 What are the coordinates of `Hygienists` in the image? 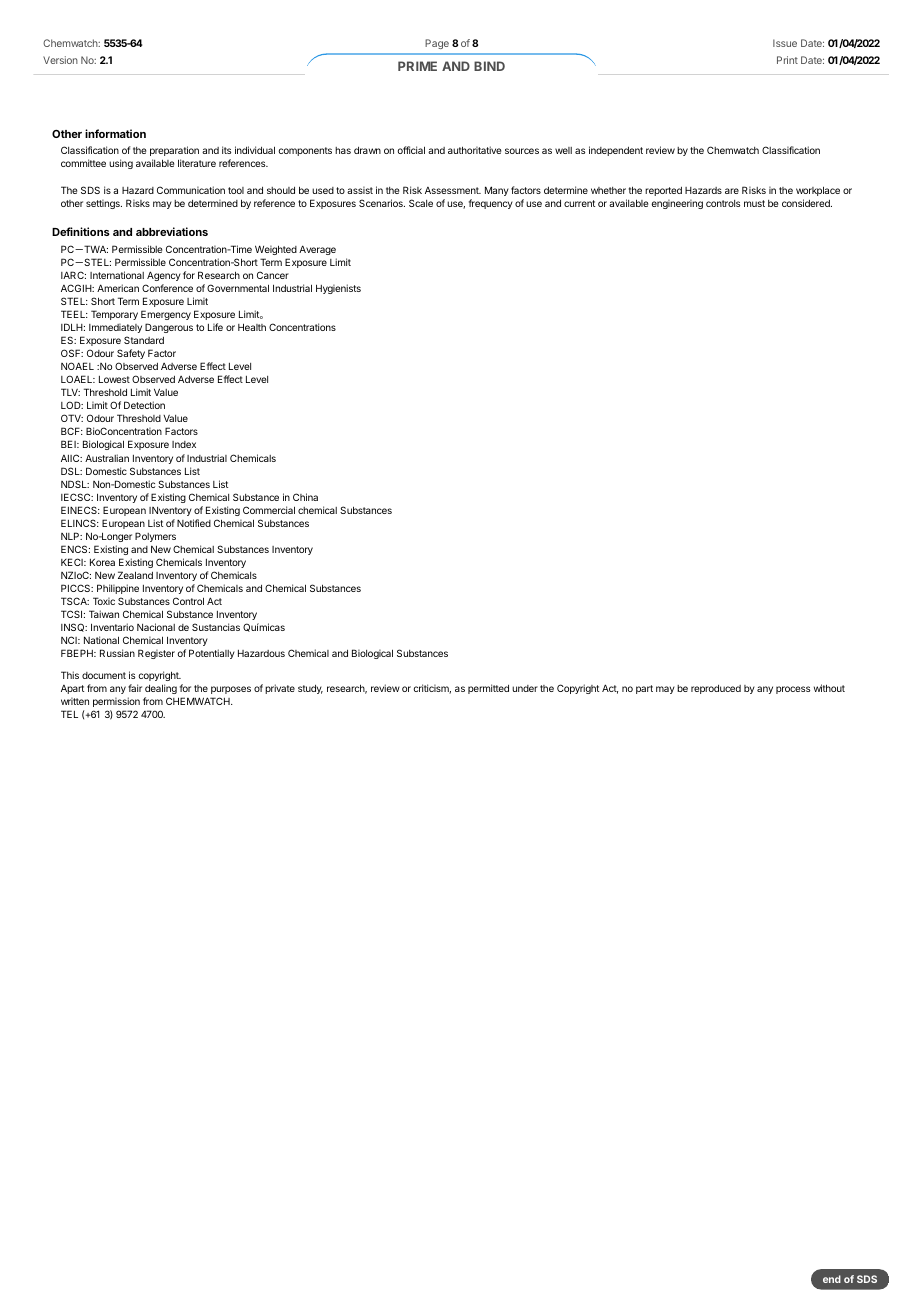 It's located at (338, 289).
